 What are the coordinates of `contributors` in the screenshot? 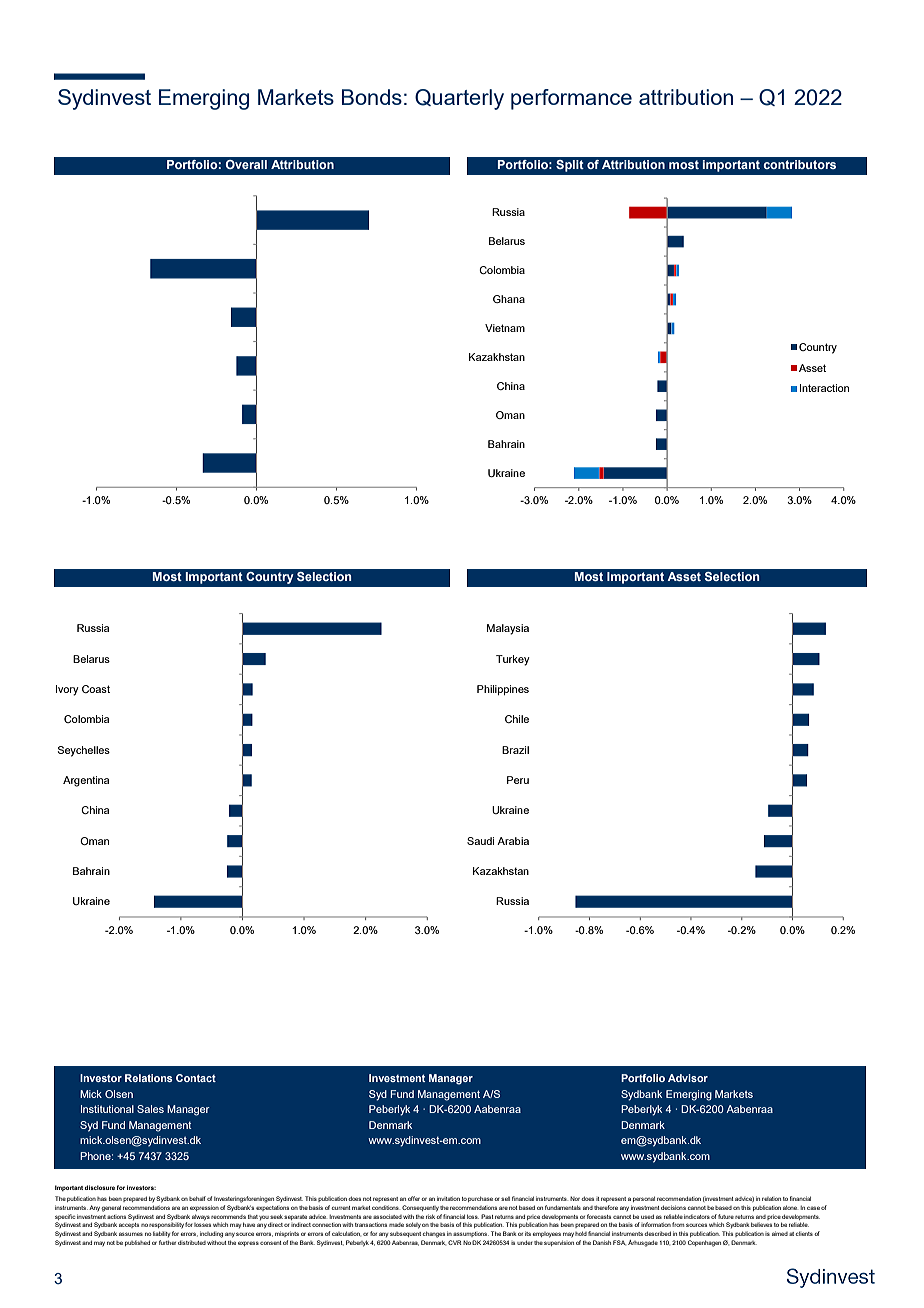 It's located at (799, 164).
